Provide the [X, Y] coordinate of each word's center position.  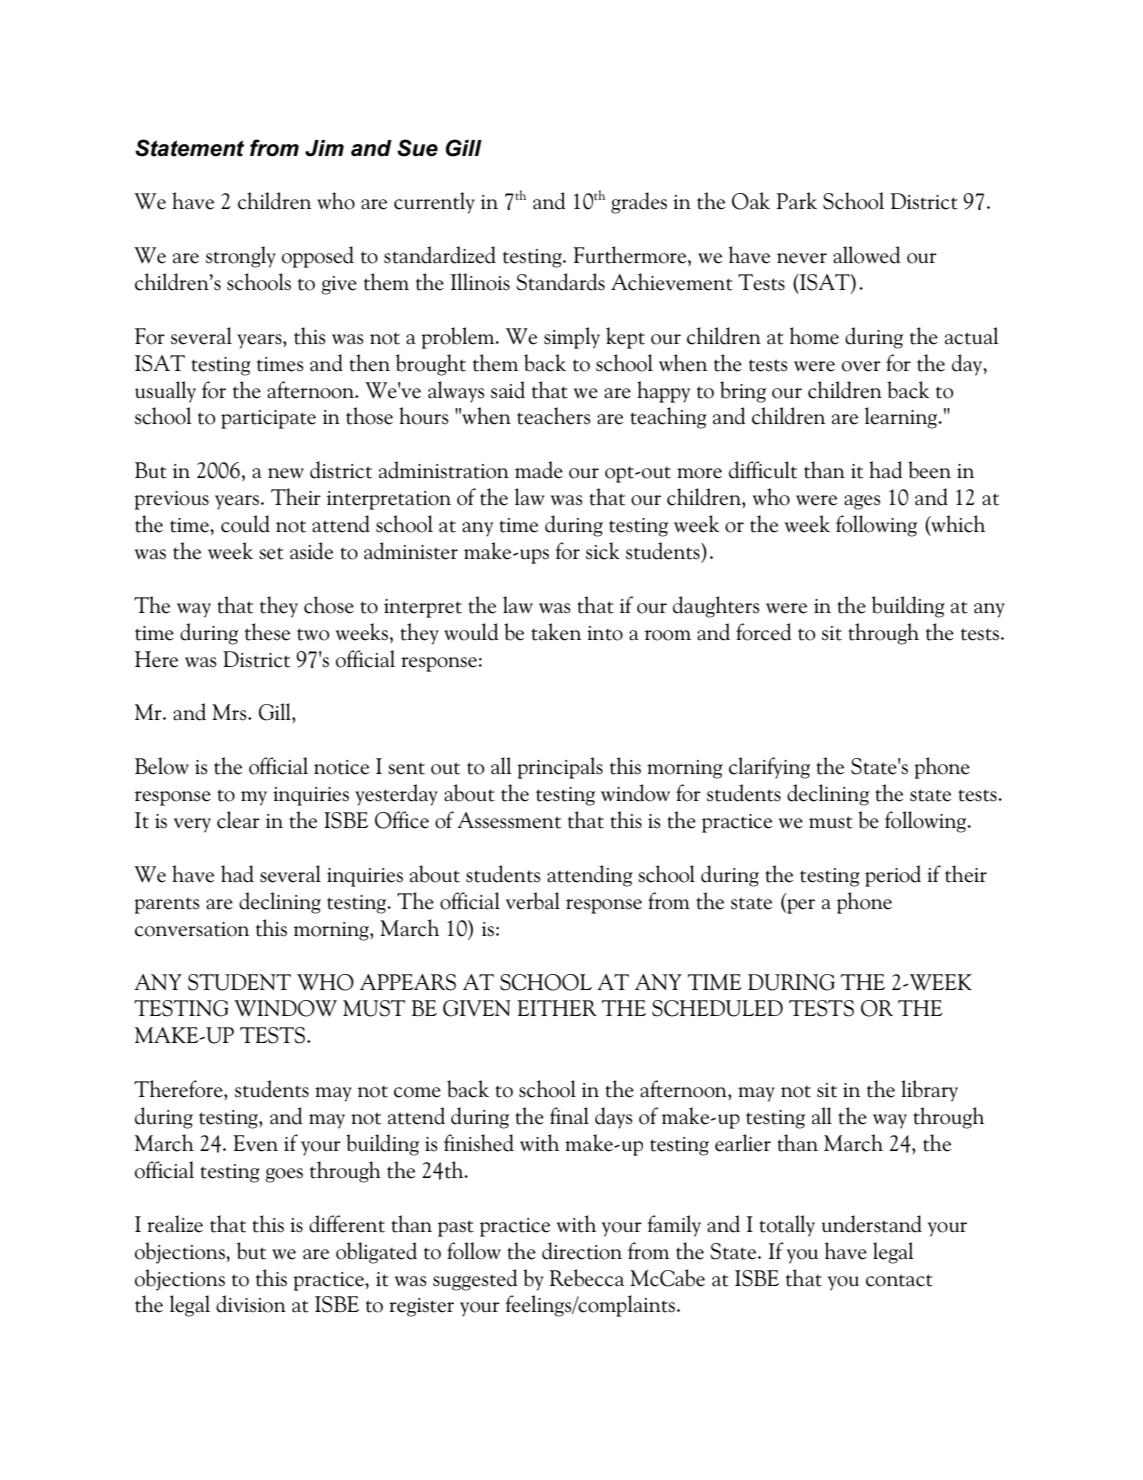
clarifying [769, 768]
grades [639, 203]
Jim [324, 148]
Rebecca [587, 1278]
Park [797, 201]
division [251, 1304]
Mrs [230, 712]
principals [560, 768]
